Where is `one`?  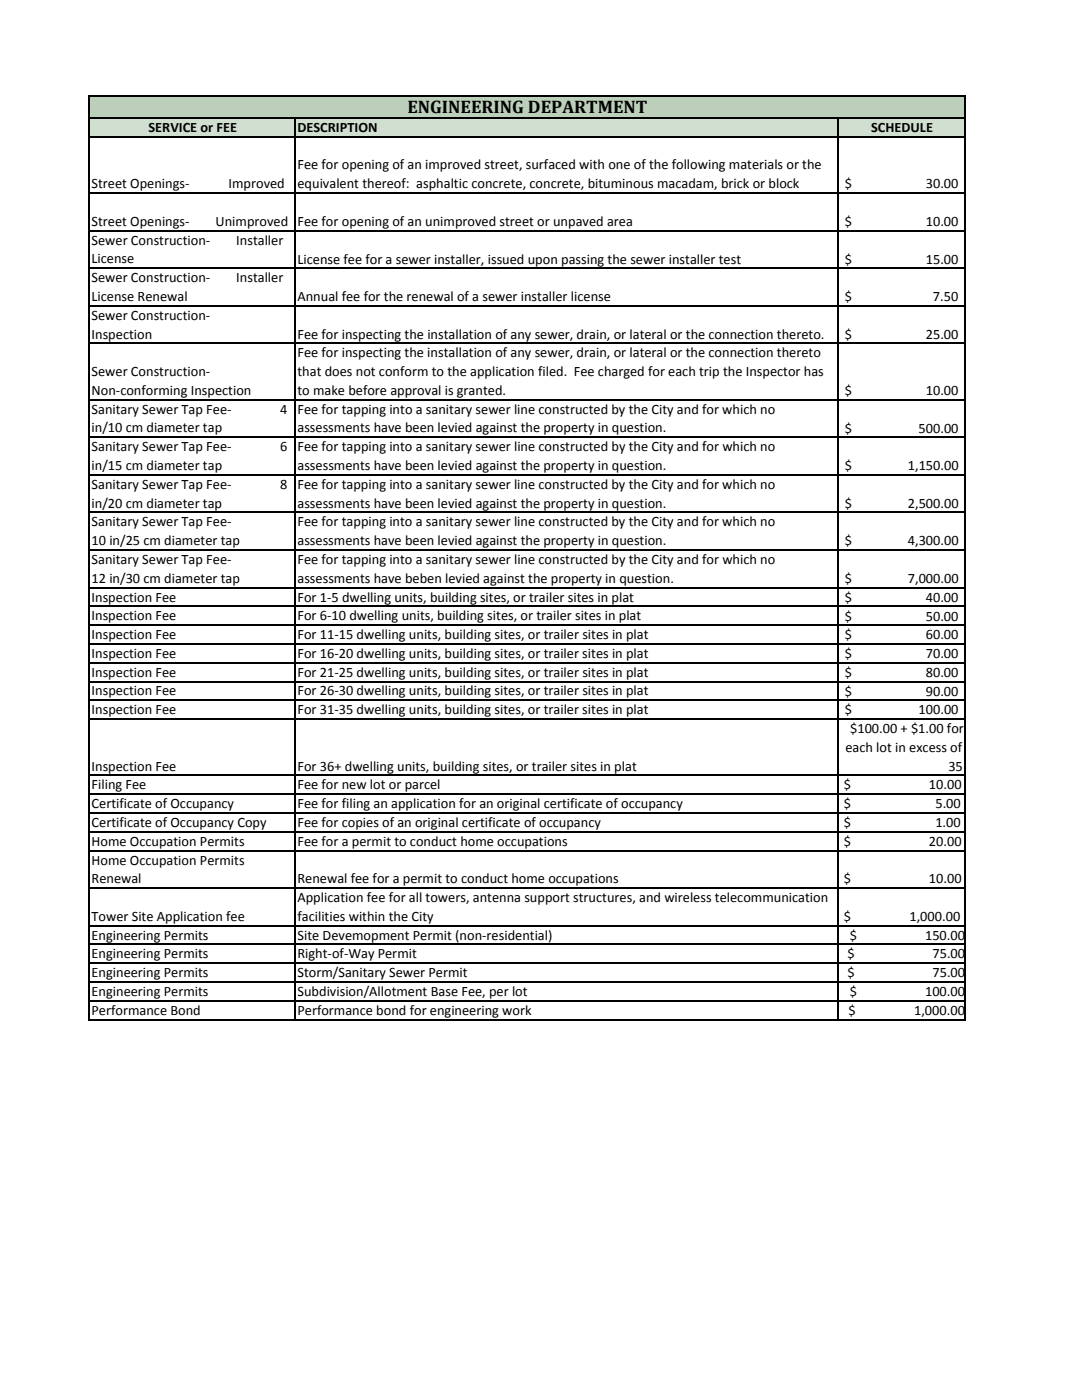 one is located at coordinates (619, 166).
